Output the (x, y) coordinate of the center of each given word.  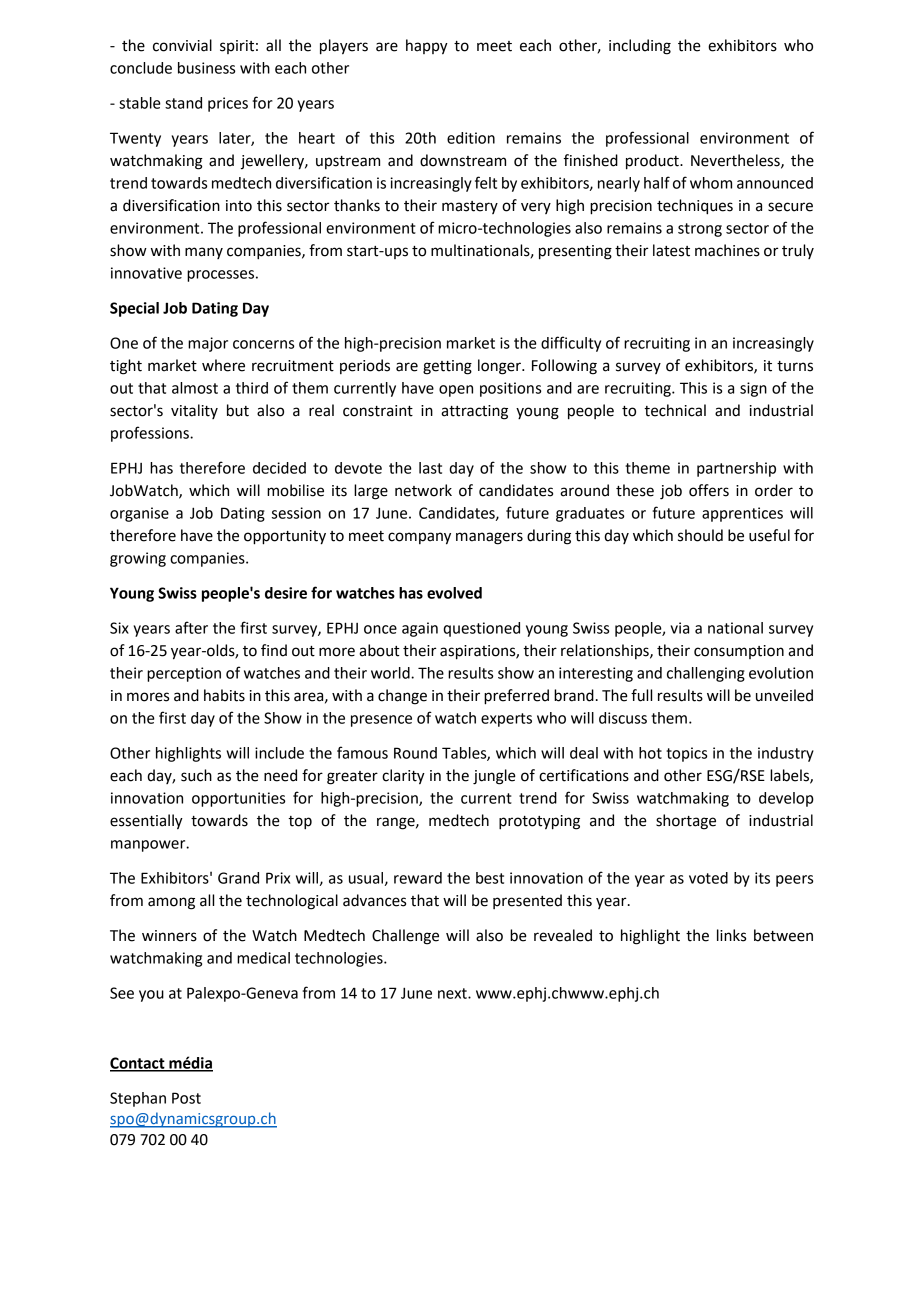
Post (186, 1098)
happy (427, 47)
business (206, 68)
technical (675, 410)
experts (506, 720)
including (640, 47)
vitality (194, 411)
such (196, 775)
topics (686, 754)
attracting (474, 412)
